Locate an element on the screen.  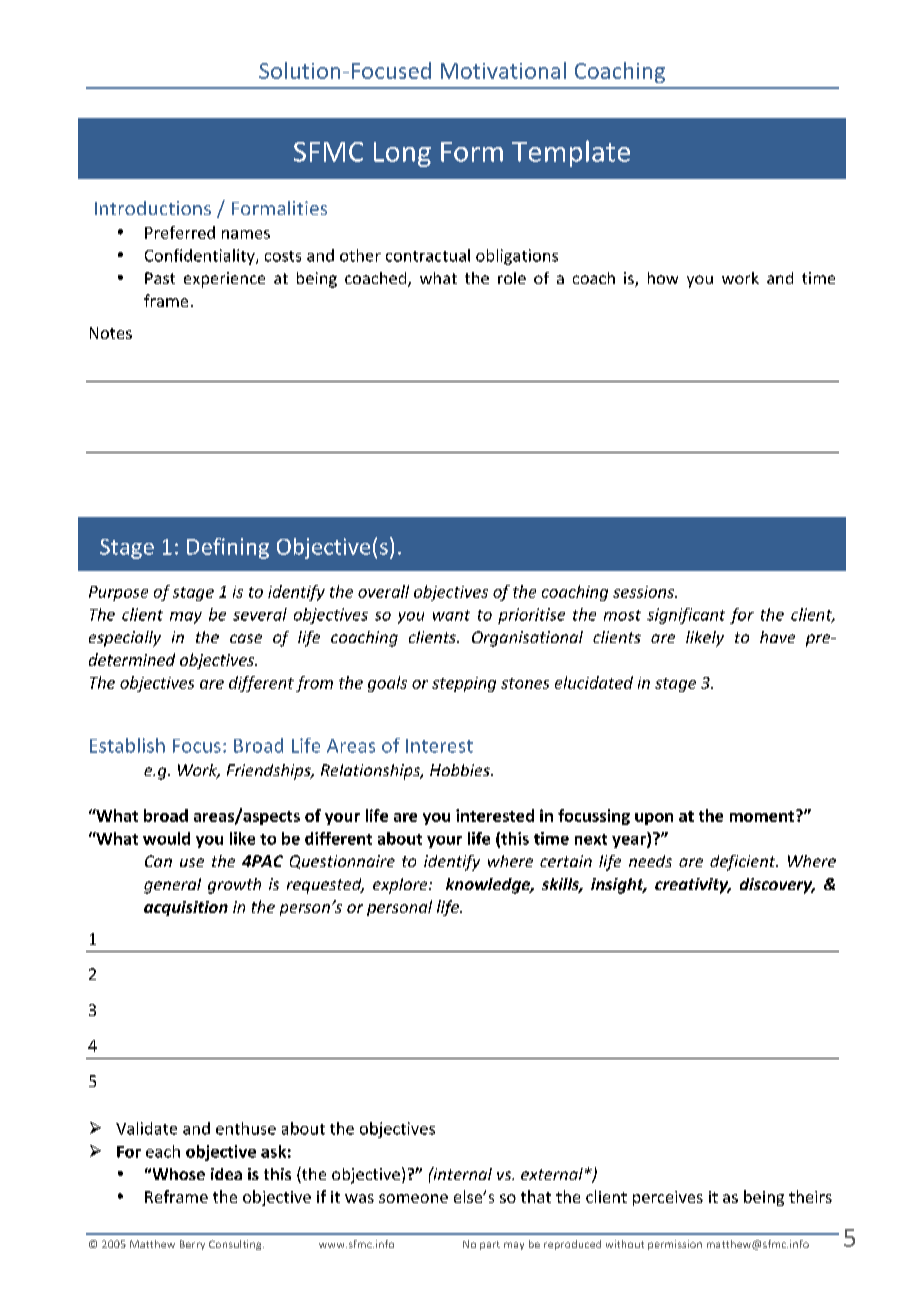
role is located at coordinates (512, 278).
